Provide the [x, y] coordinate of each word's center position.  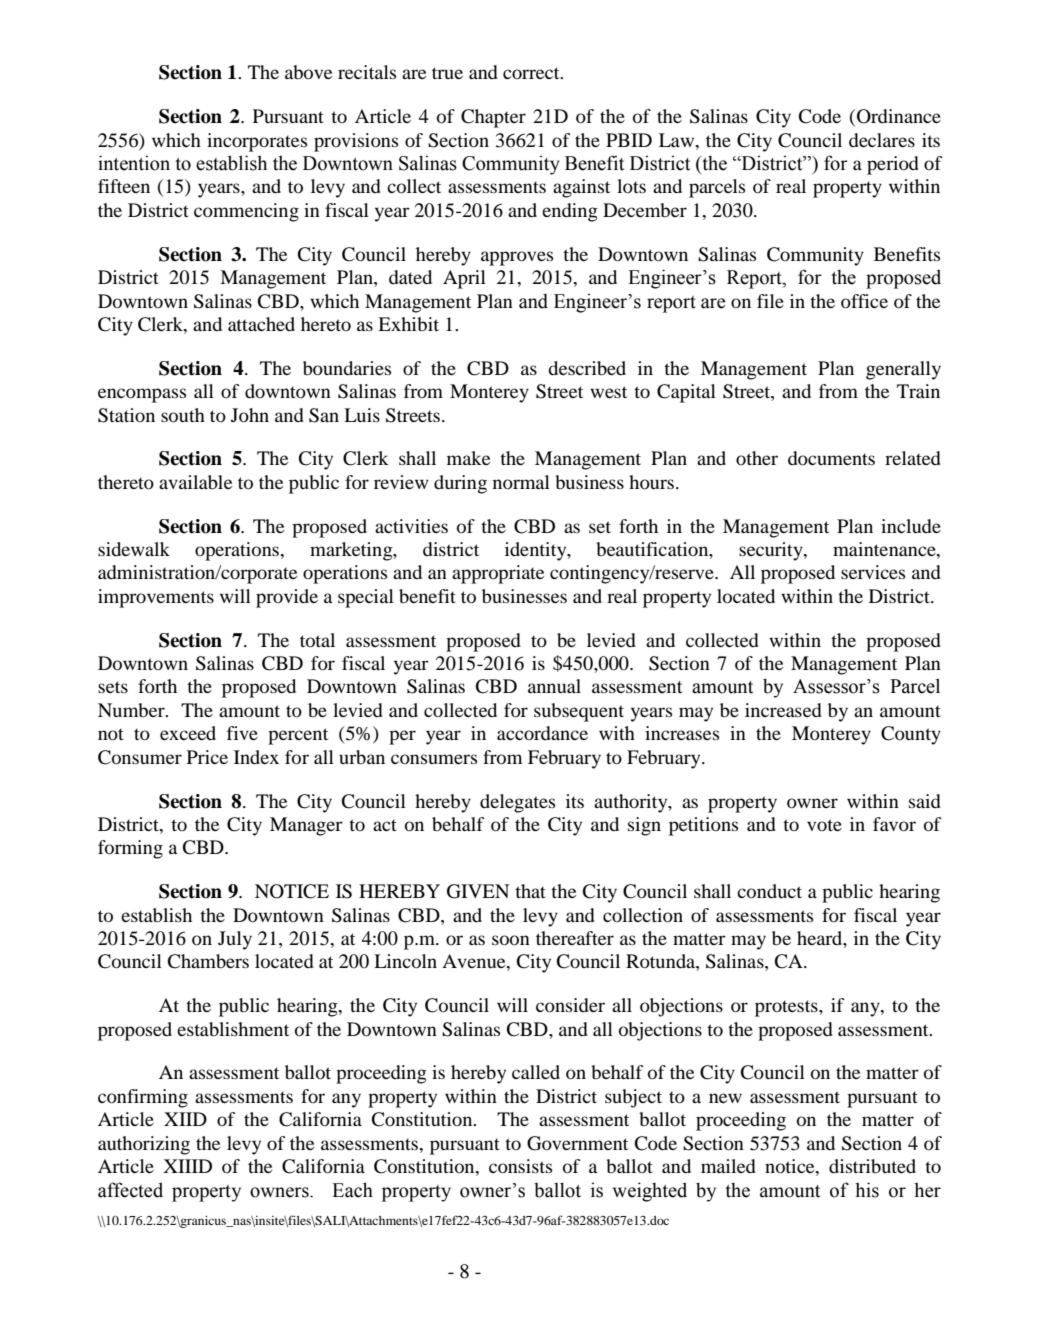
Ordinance [899, 116]
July [235, 940]
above [308, 72]
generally [903, 370]
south [183, 415]
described [587, 368]
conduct [769, 891]
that [530, 891]
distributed [872, 1166]
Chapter [493, 118]
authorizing [144, 1145]
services [873, 572]
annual [554, 686]
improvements [156, 598]
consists [520, 1166]
